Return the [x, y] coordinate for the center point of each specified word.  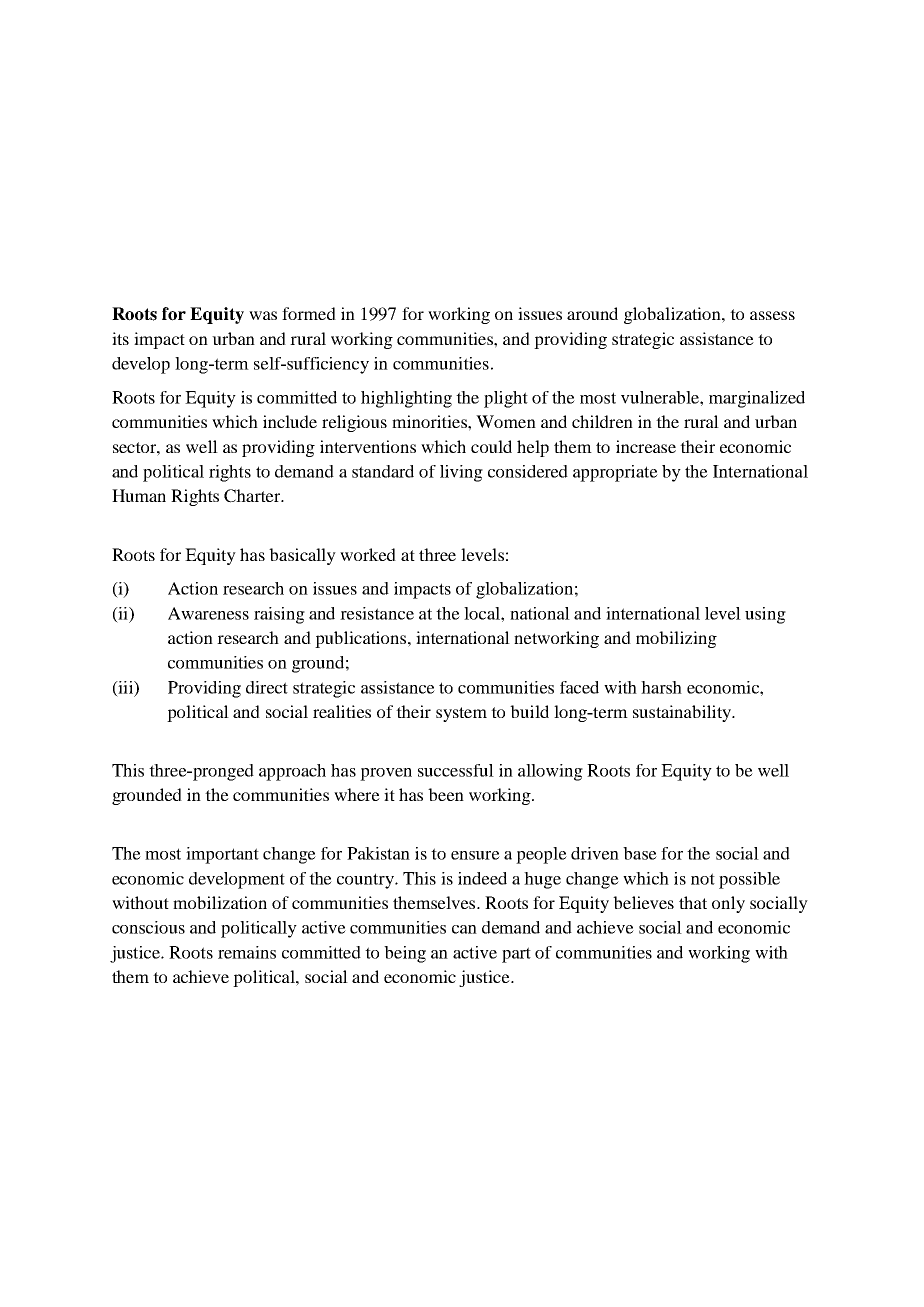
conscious [148, 927]
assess [772, 315]
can [464, 929]
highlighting [406, 399]
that [693, 902]
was [263, 315]
